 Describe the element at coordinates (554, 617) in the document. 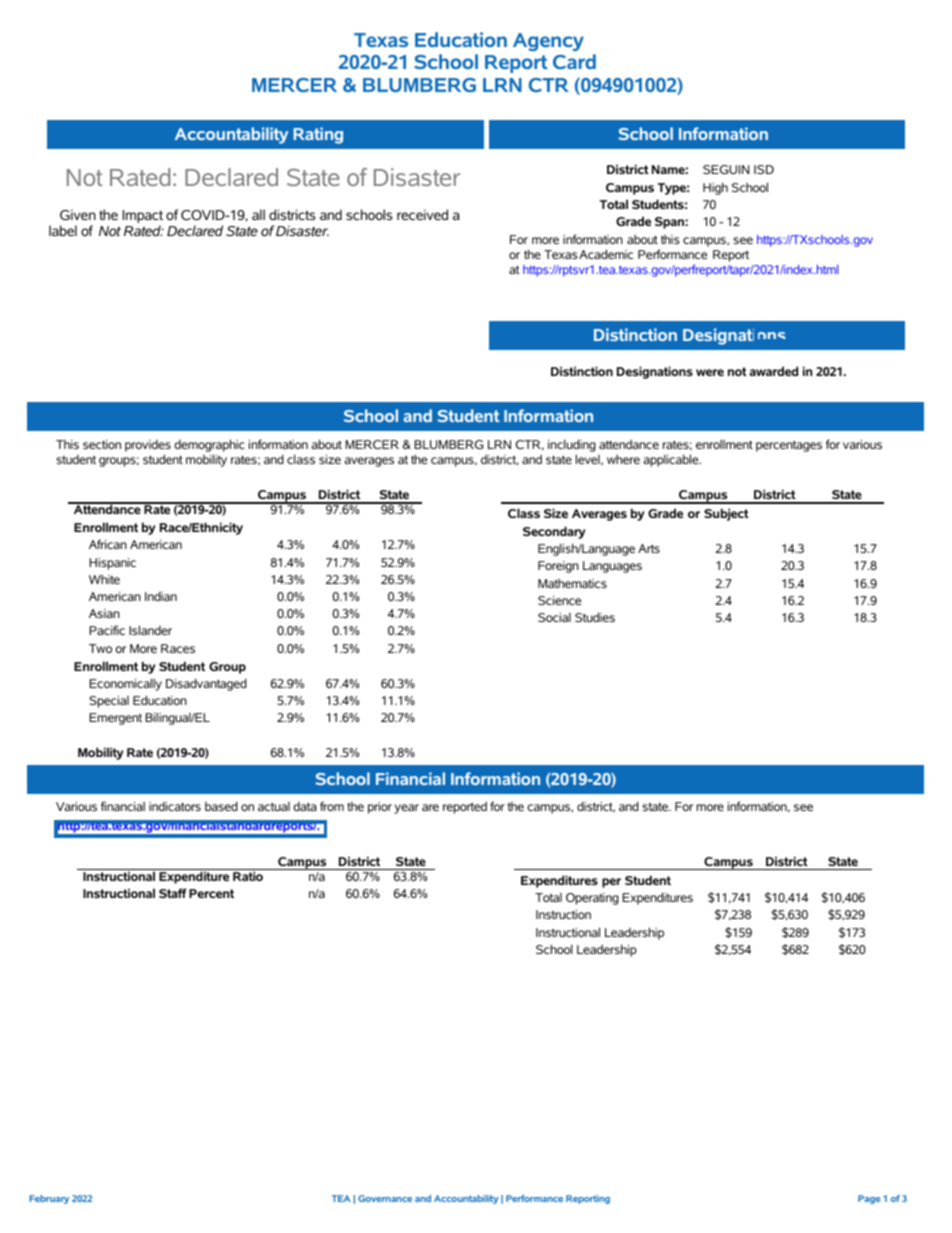

I see `Social` at that location.
